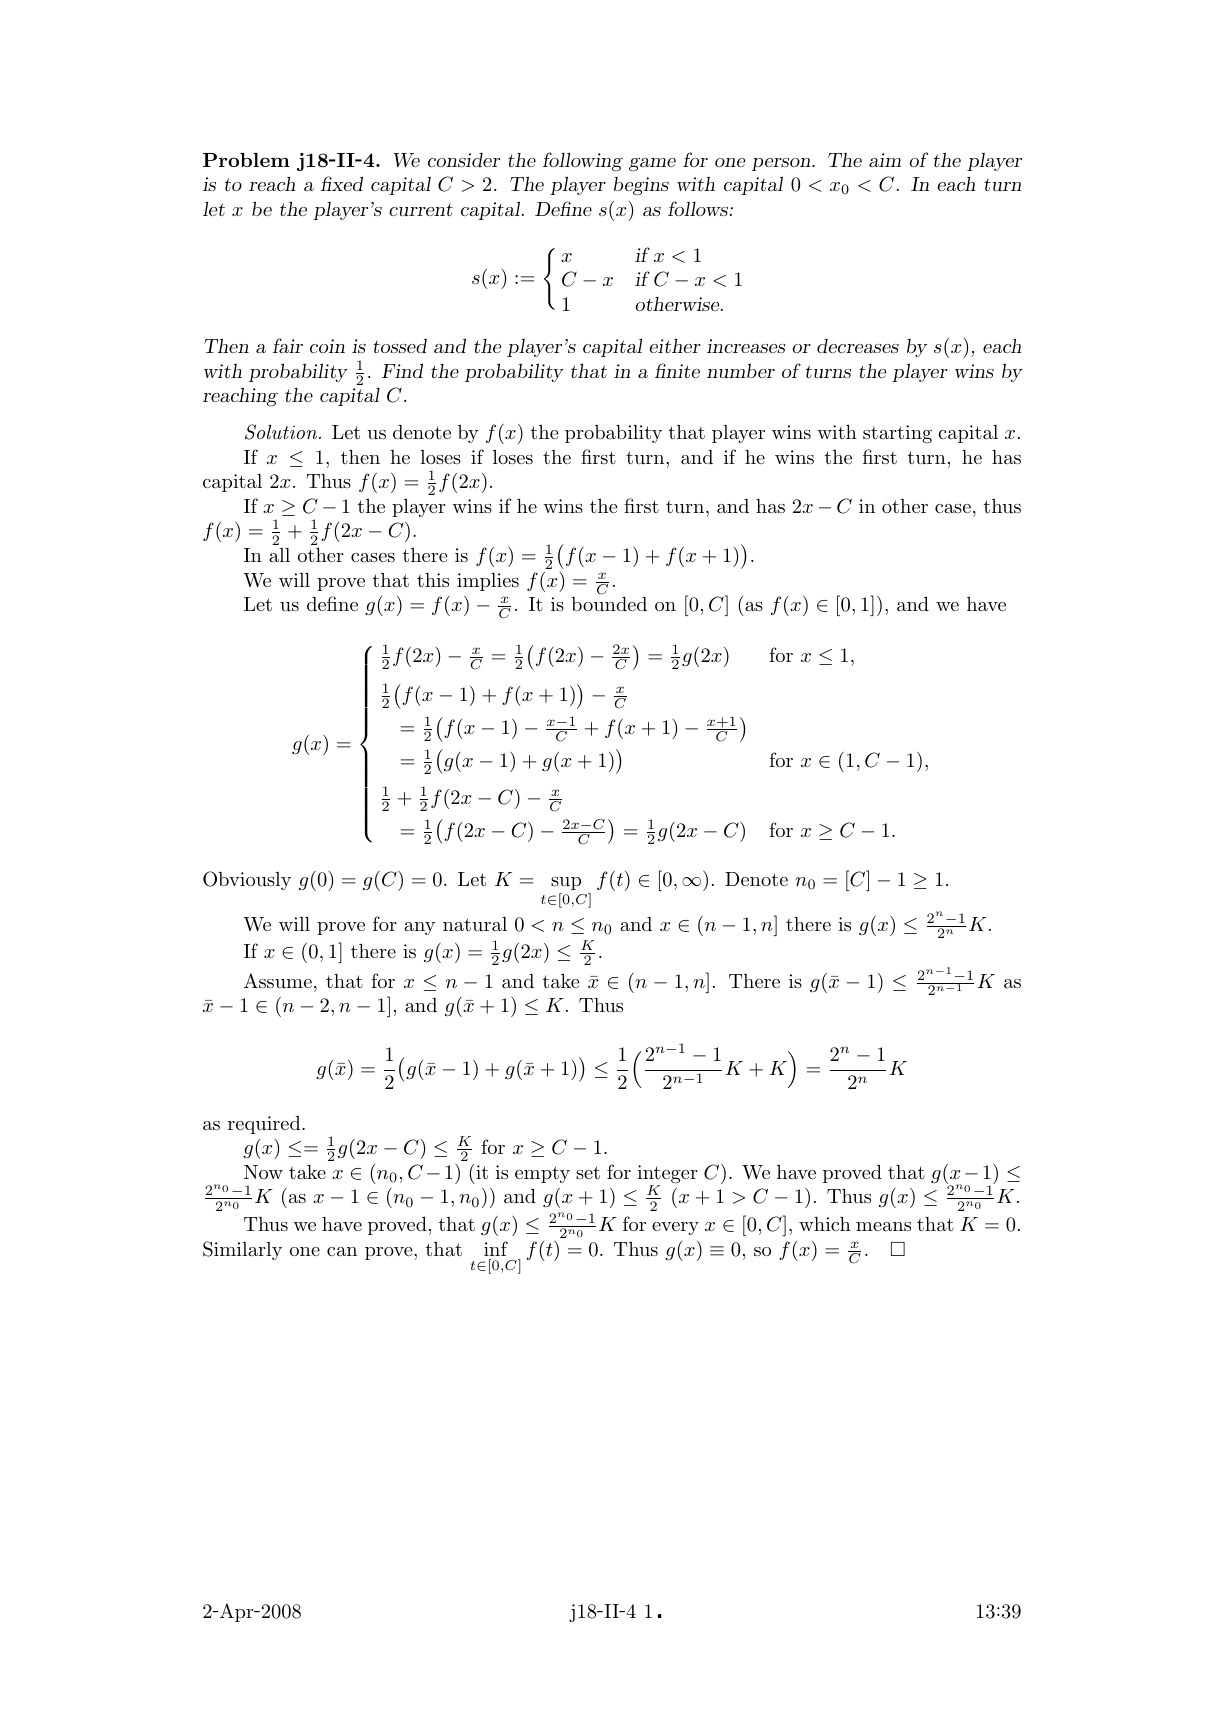 Image resolution: width=1224 pixels, height=1732 pixels. What do you see at coordinates (609, 604) in the screenshot?
I see `bounded` at bounding box center [609, 604].
